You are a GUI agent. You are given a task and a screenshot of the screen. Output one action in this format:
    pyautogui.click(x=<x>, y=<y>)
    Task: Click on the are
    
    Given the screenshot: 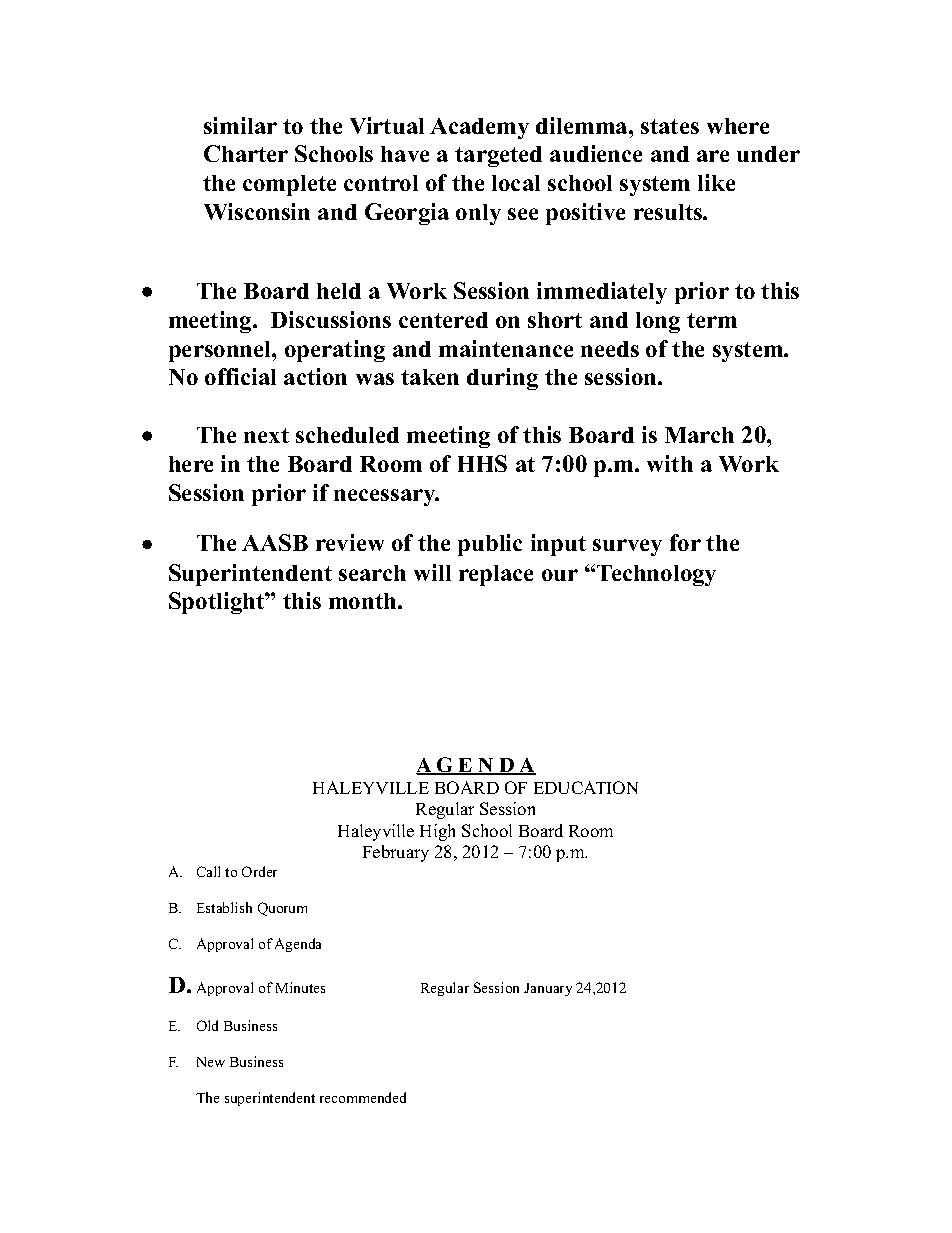 What is the action you would take?
    pyautogui.click(x=713, y=156)
